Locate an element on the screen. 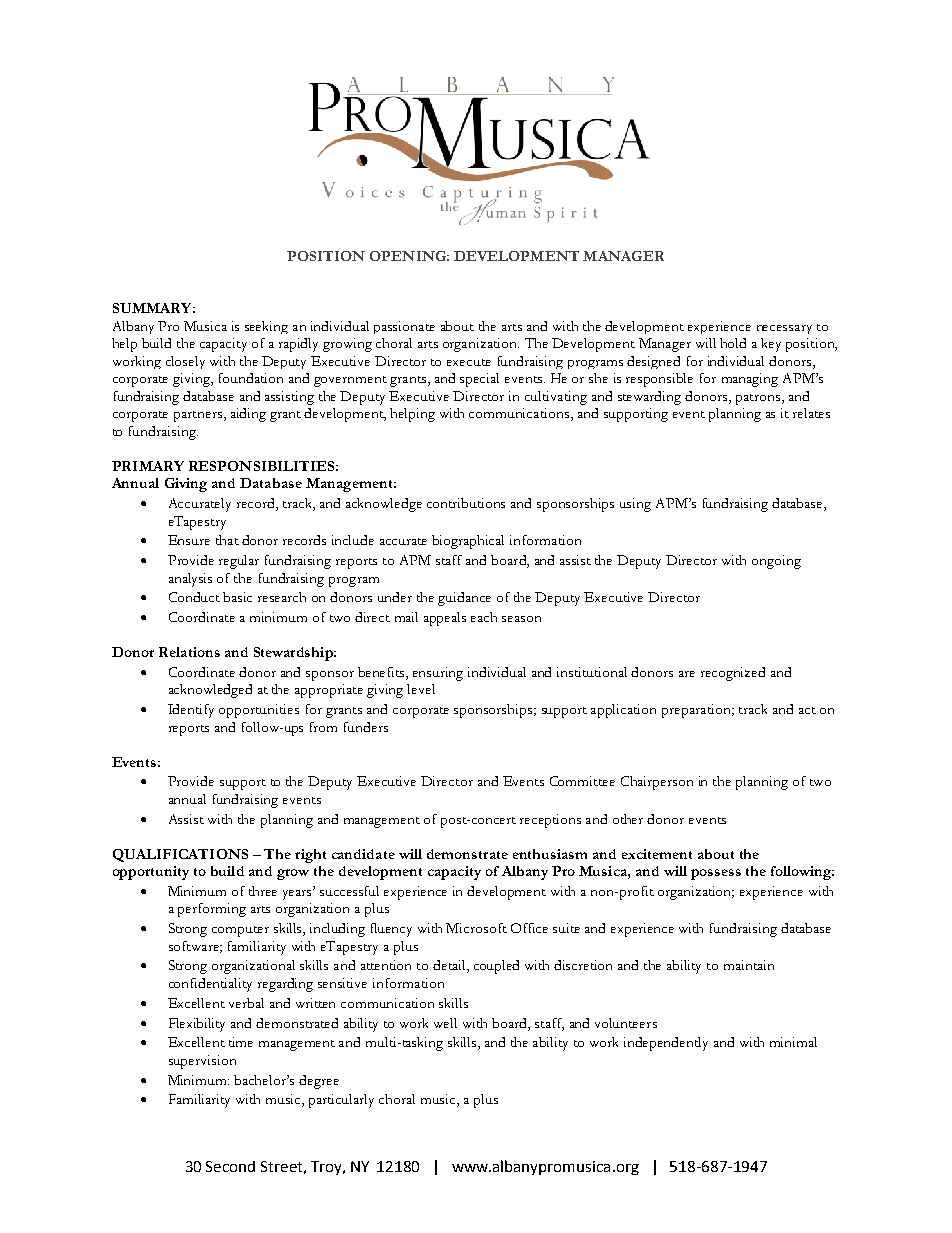  biographical is located at coordinates (468, 542).
